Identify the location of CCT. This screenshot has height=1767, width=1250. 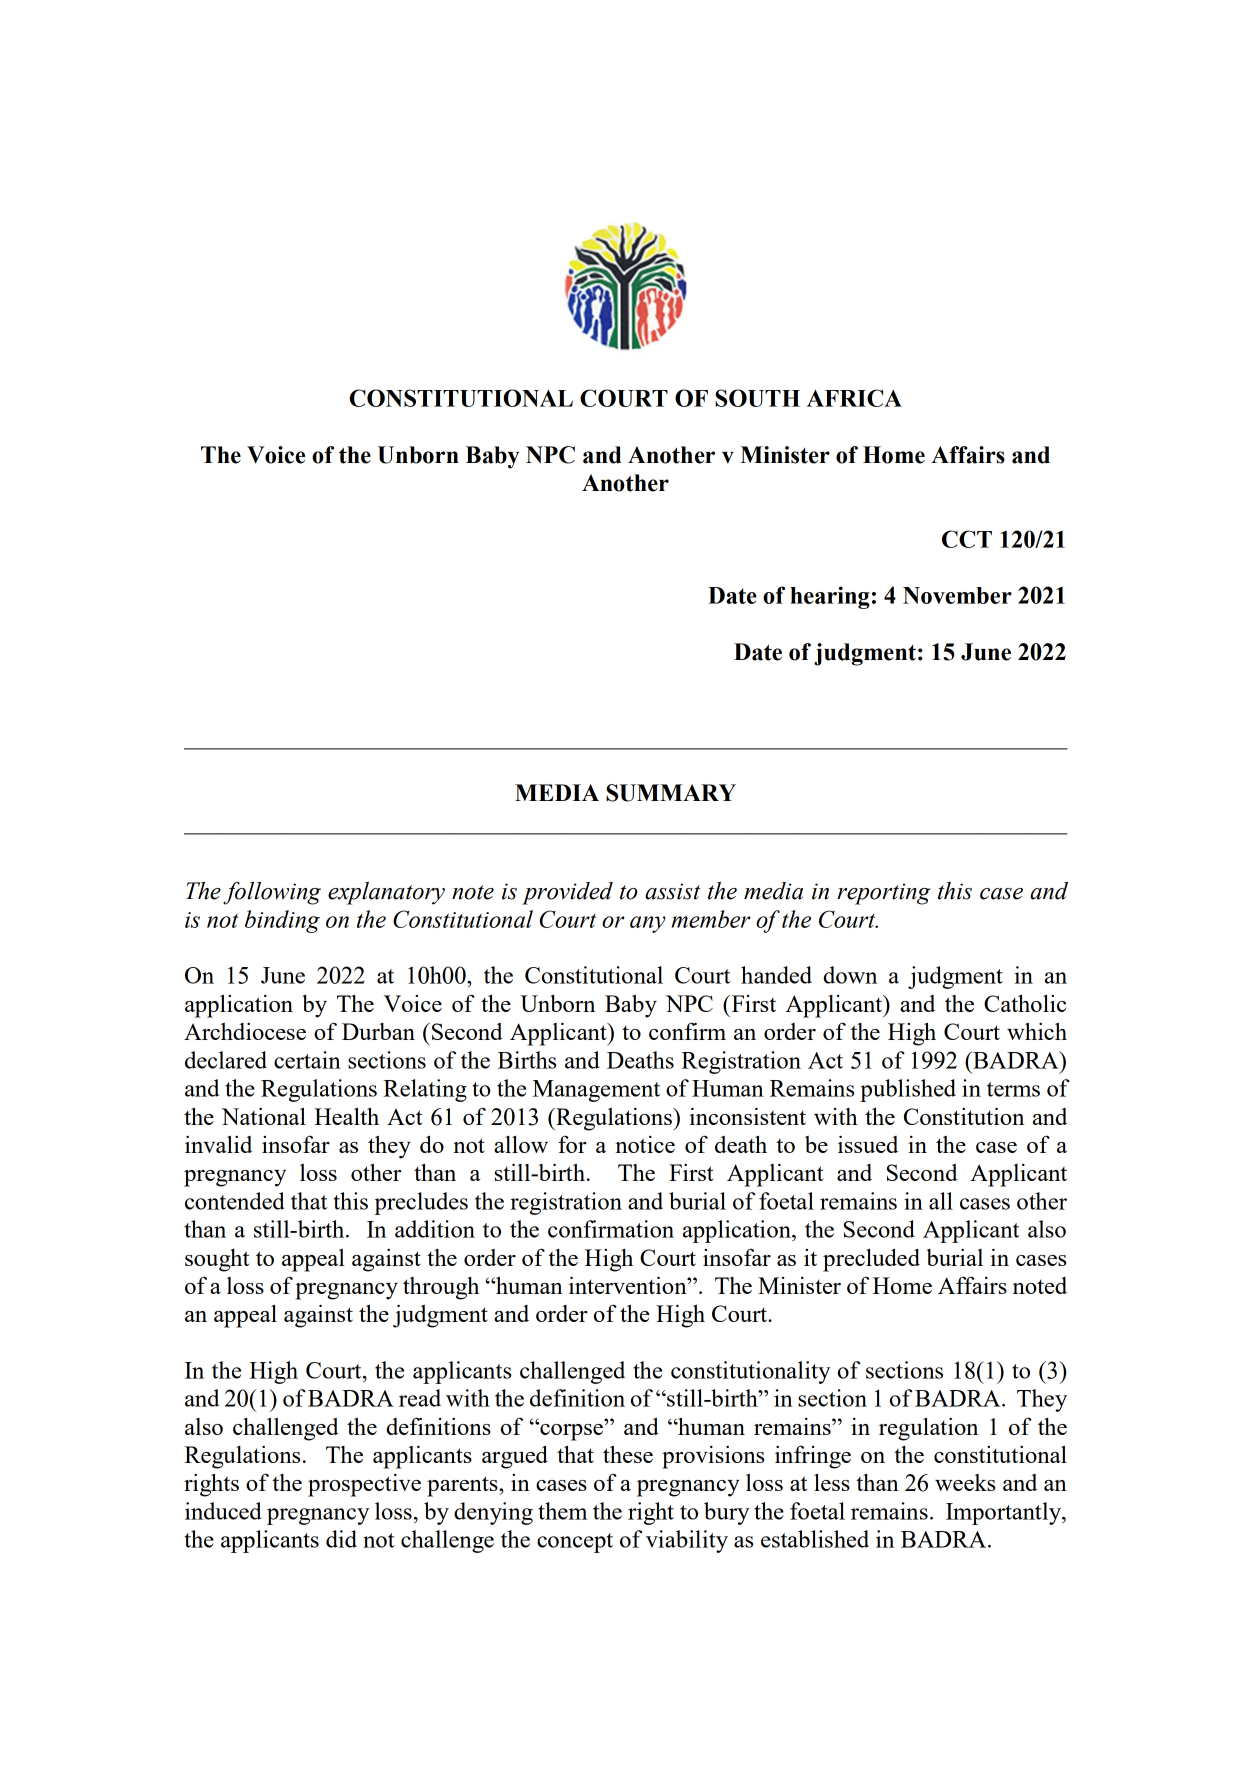
(967, 539).
